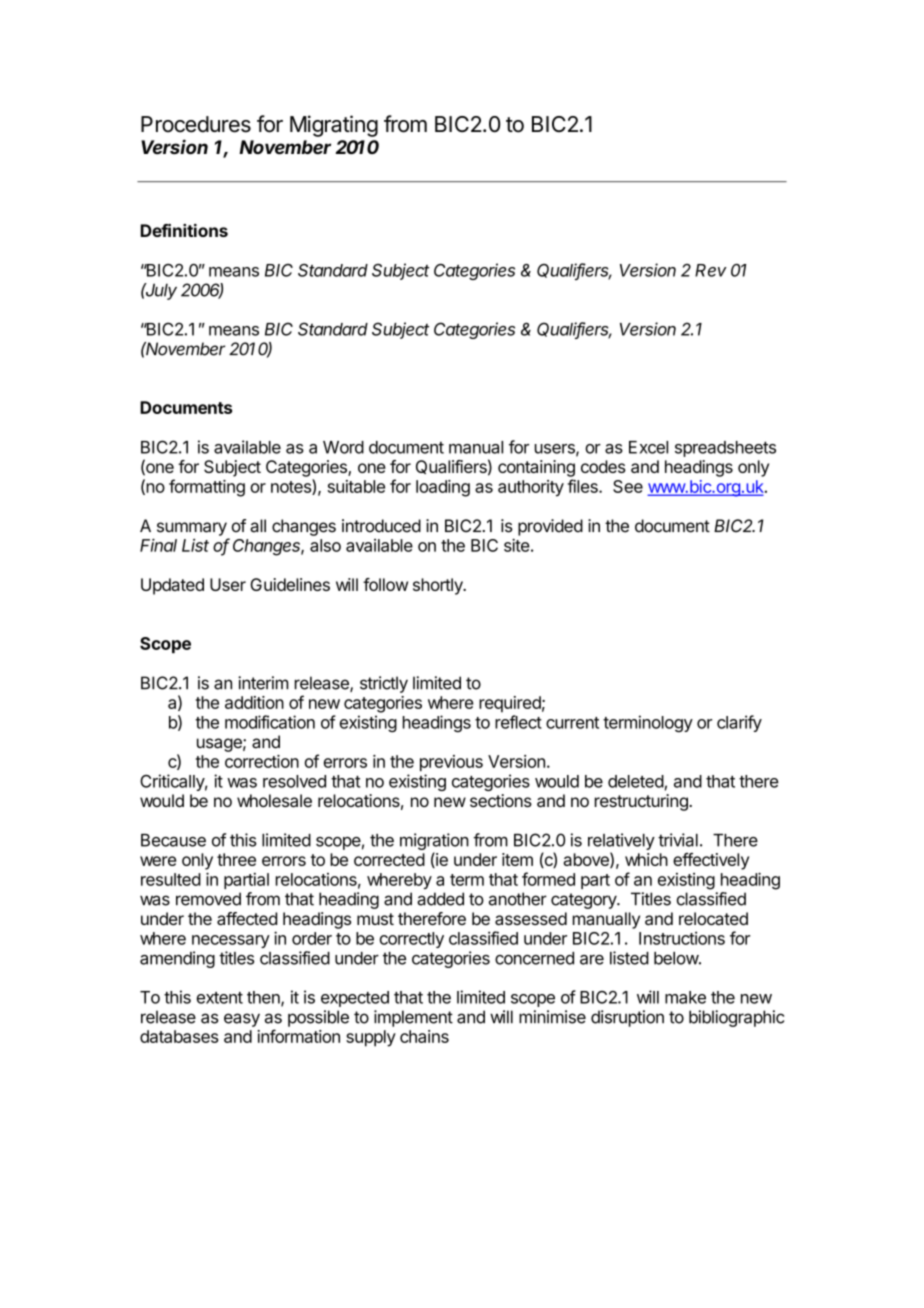 Image resolution: width=924 pixels, height=1308 pixels. What do you see at coordinates (648, 447) in the screenshot?
I see `Excel` at bounding box center [648, 447].
